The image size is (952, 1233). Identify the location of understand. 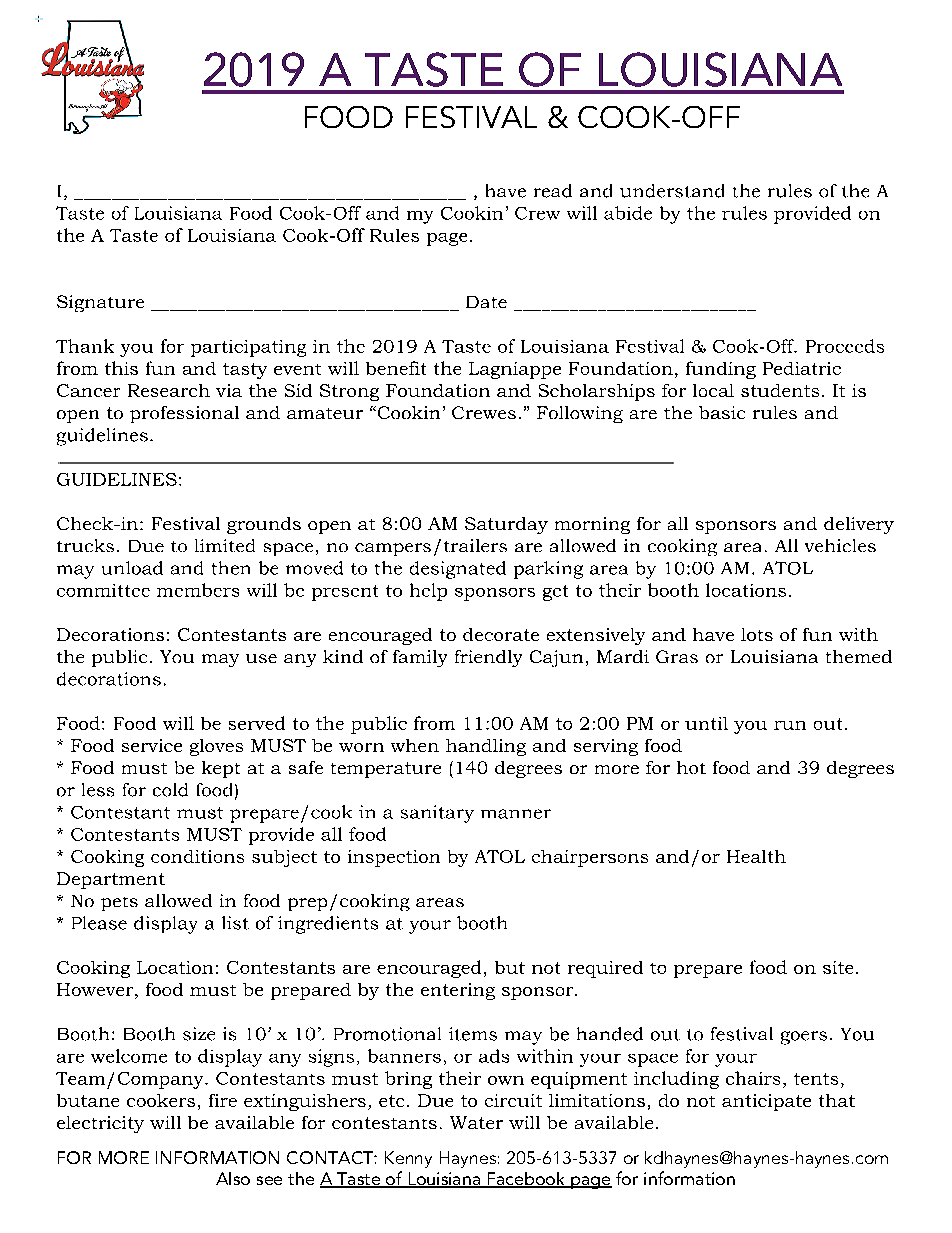
(672, 191).
